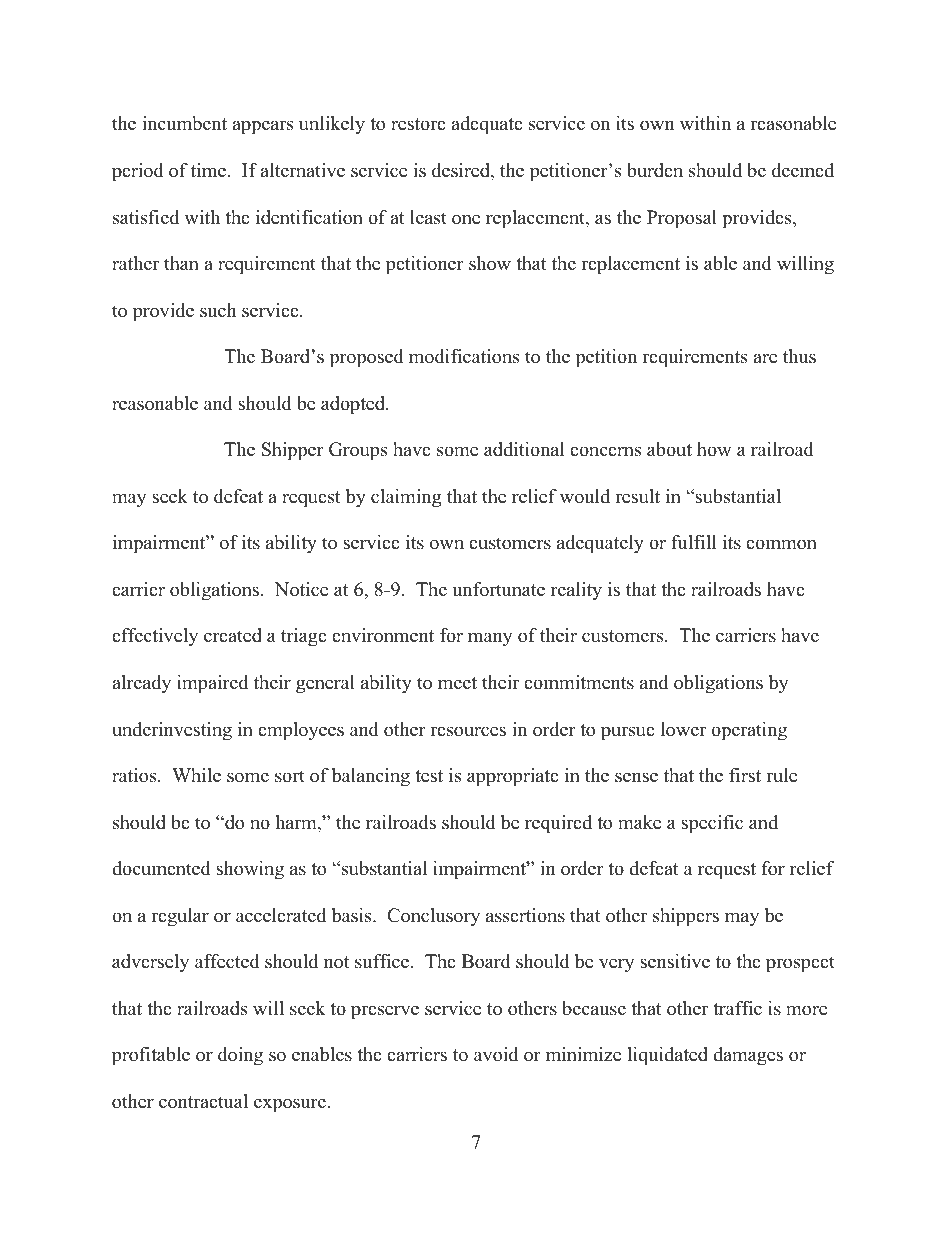  What do you see at coordinates (558, 824) in the screenshot?
I see `required` at bounding box center [558, 824].
